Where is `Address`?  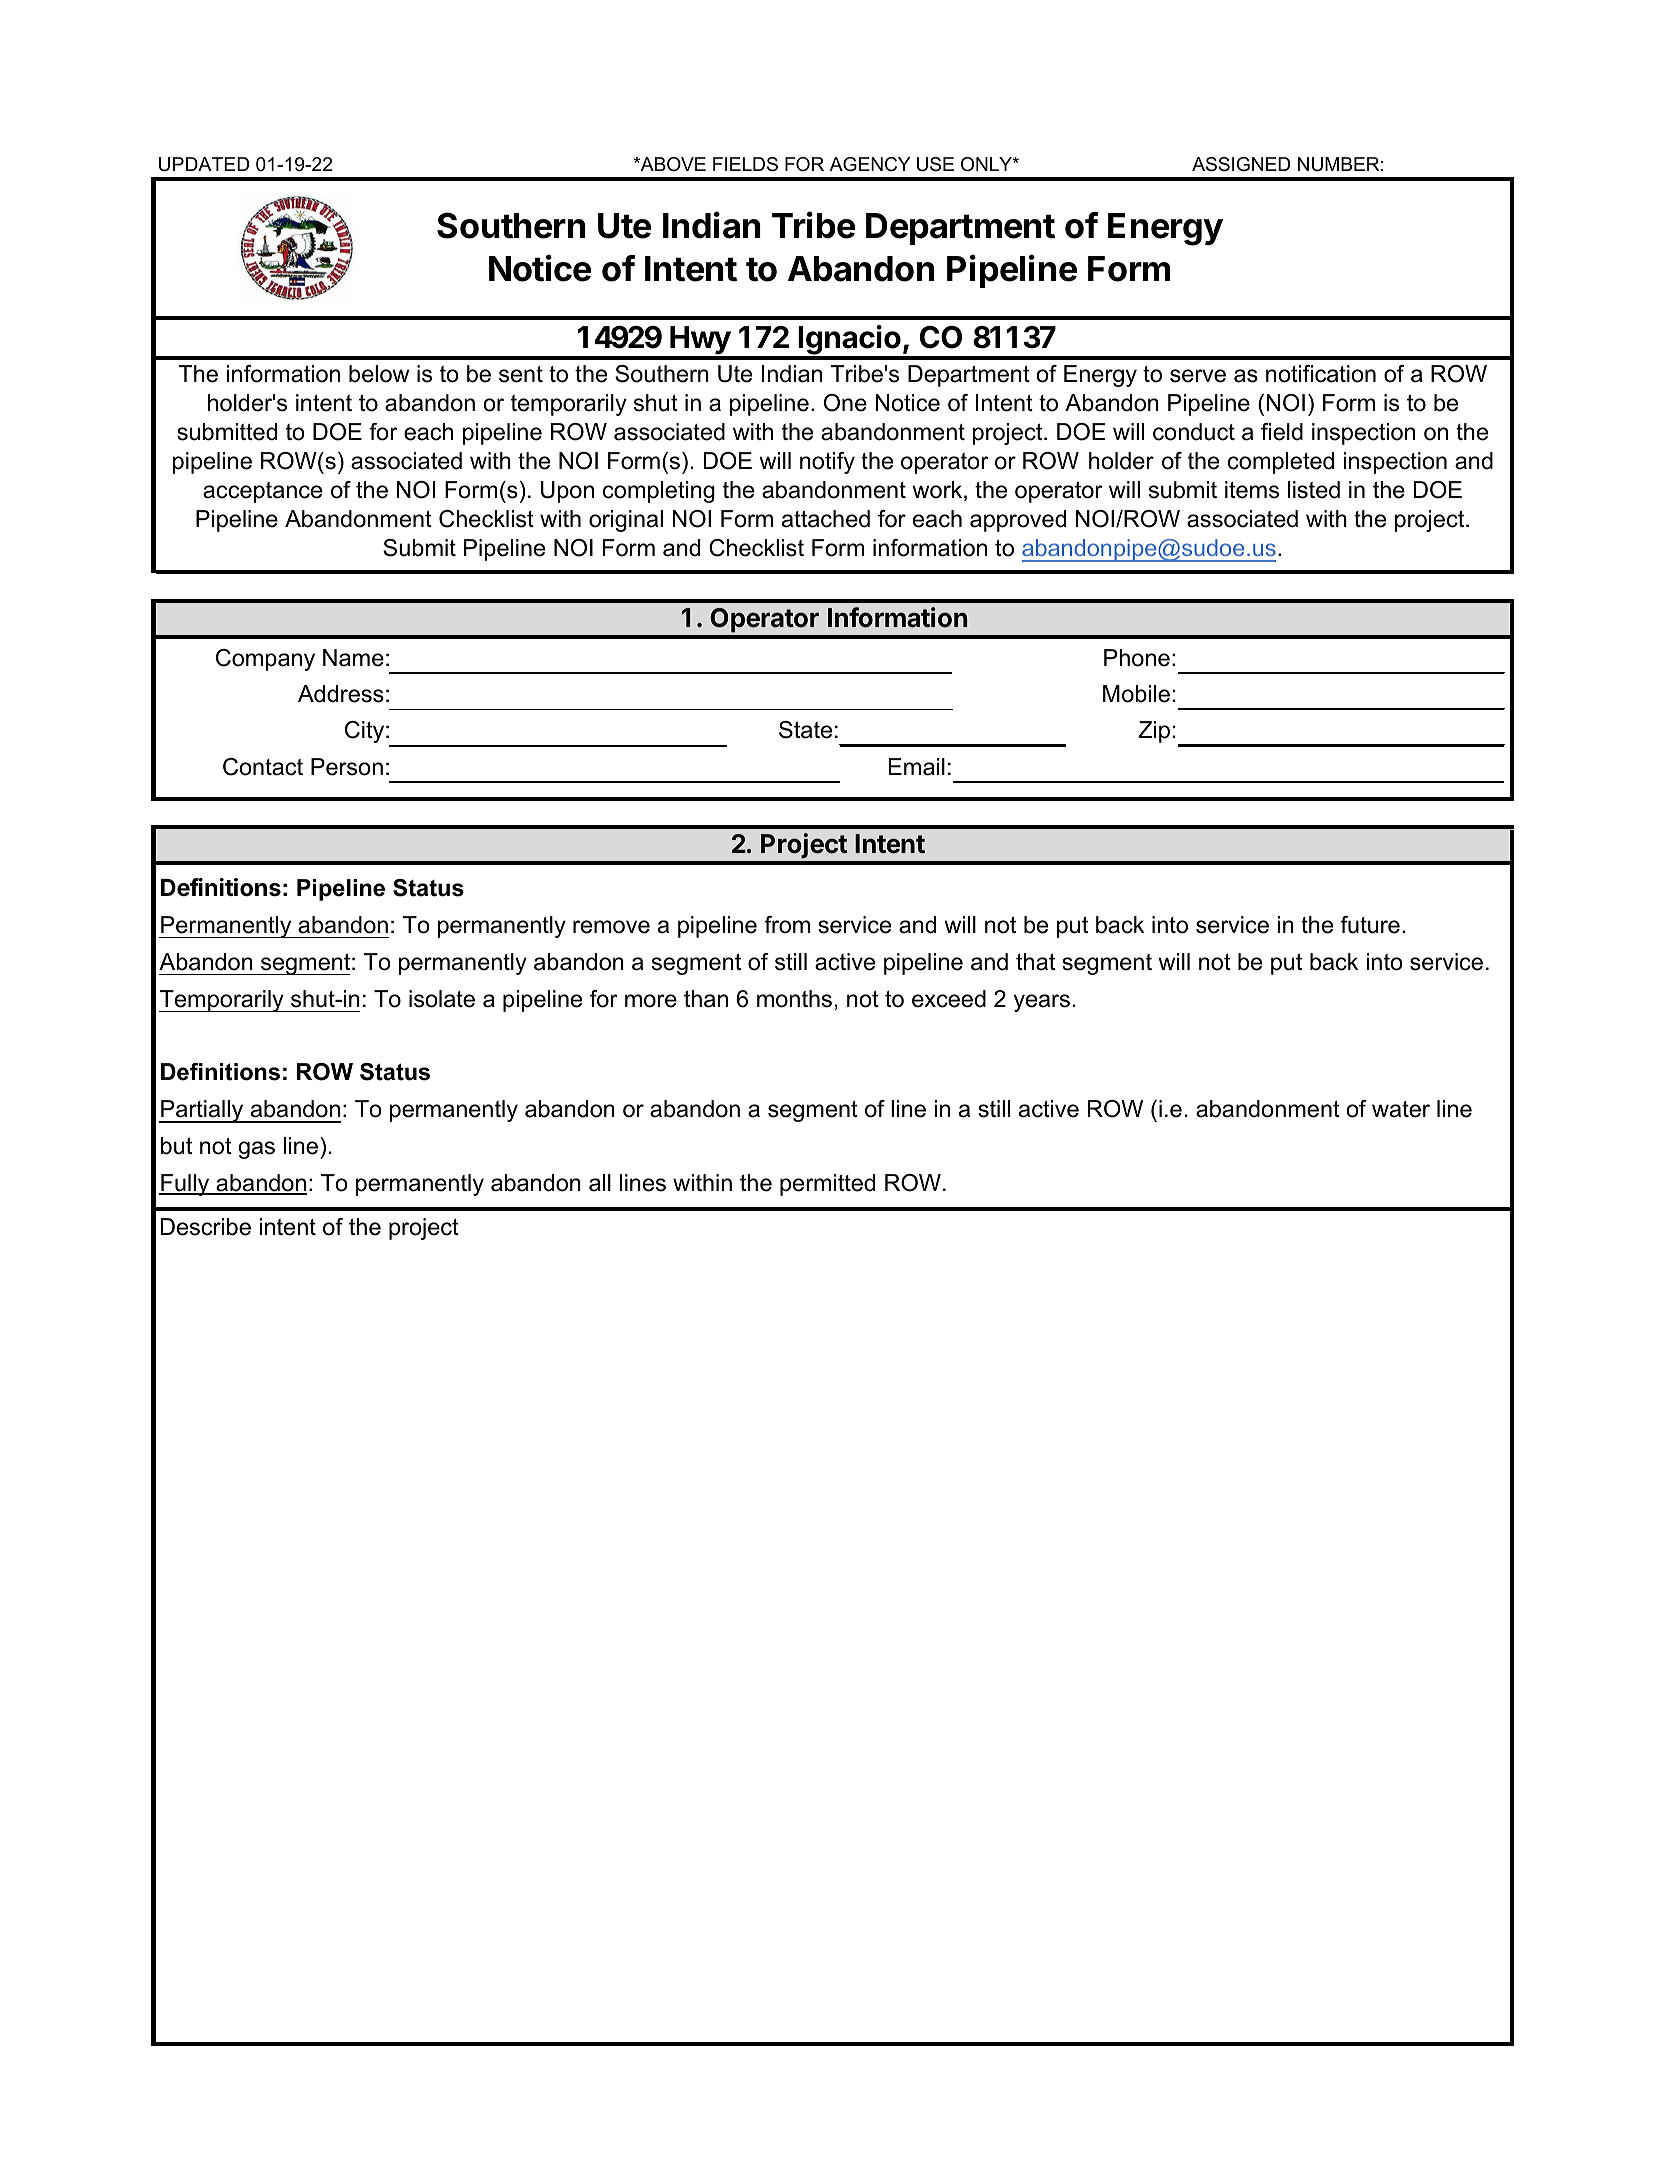 Address is located at coordinates (341, 694).
